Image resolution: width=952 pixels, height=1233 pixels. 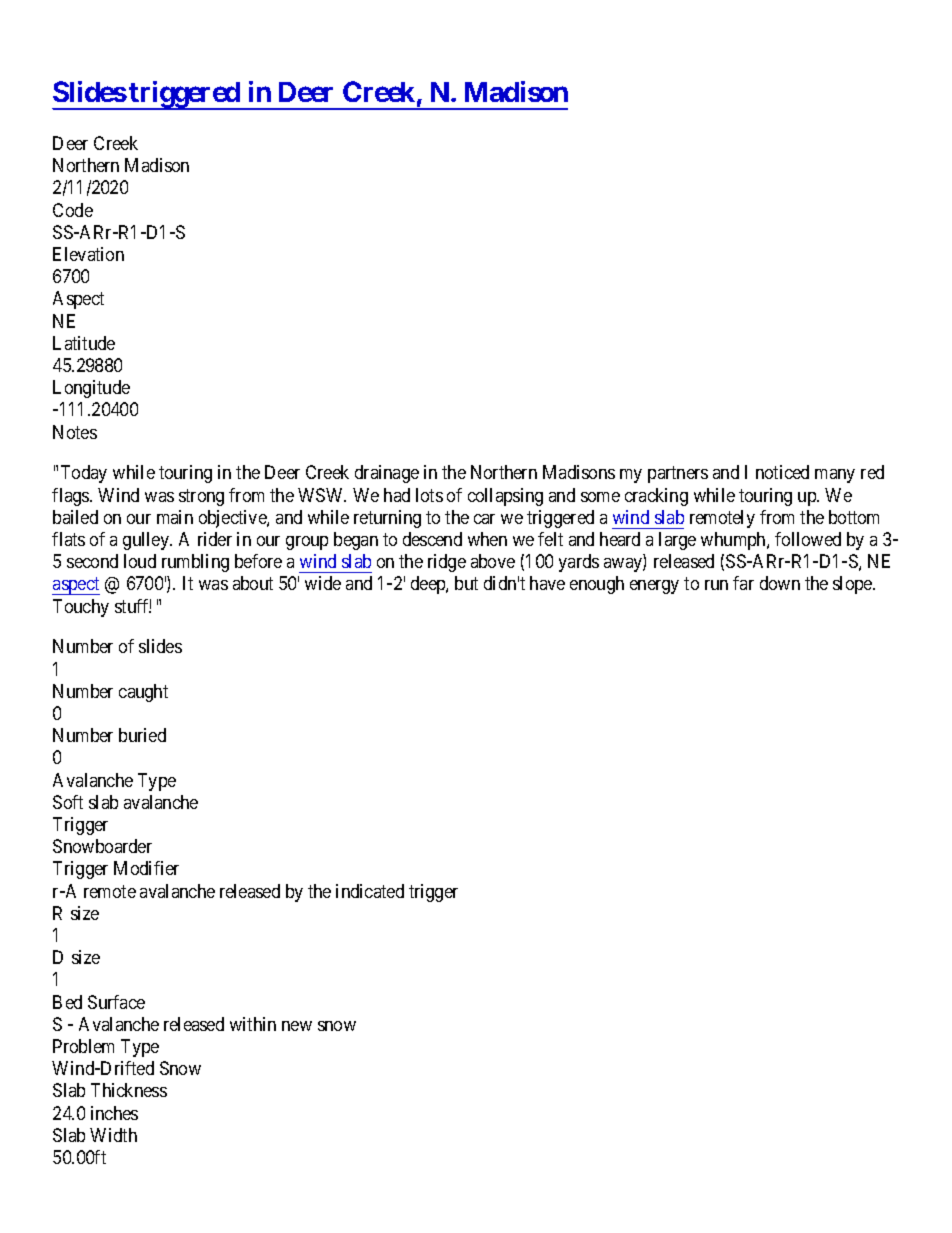 I want to click on noticed, so click(x=782, y=472).
